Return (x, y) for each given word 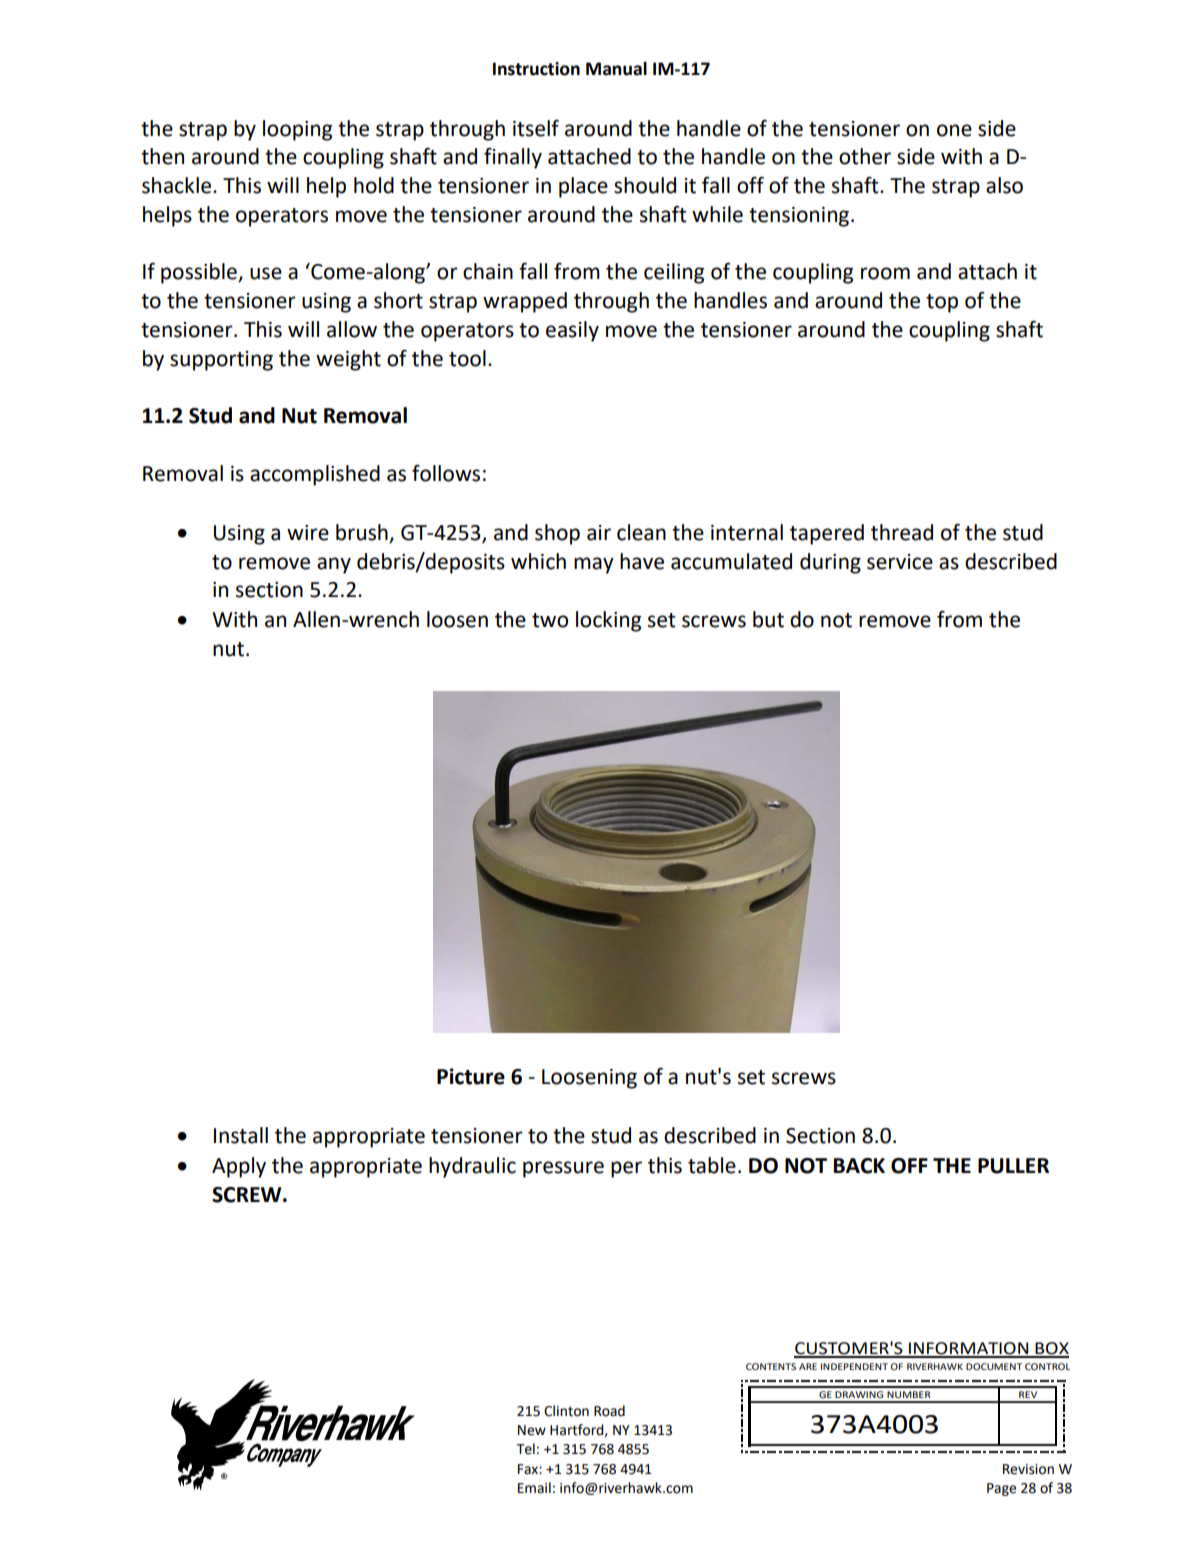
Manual (616, 68)
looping (297, 130)
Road (609, 1411)
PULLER (1013, 1166)
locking (608, 621)
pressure (563, 1169)
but (768, 619)
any (334, 565)
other (865, 156)
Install (241, 1135)
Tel (525, 1449)
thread (902, 532)
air (599, 533)
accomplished (315, 475)
